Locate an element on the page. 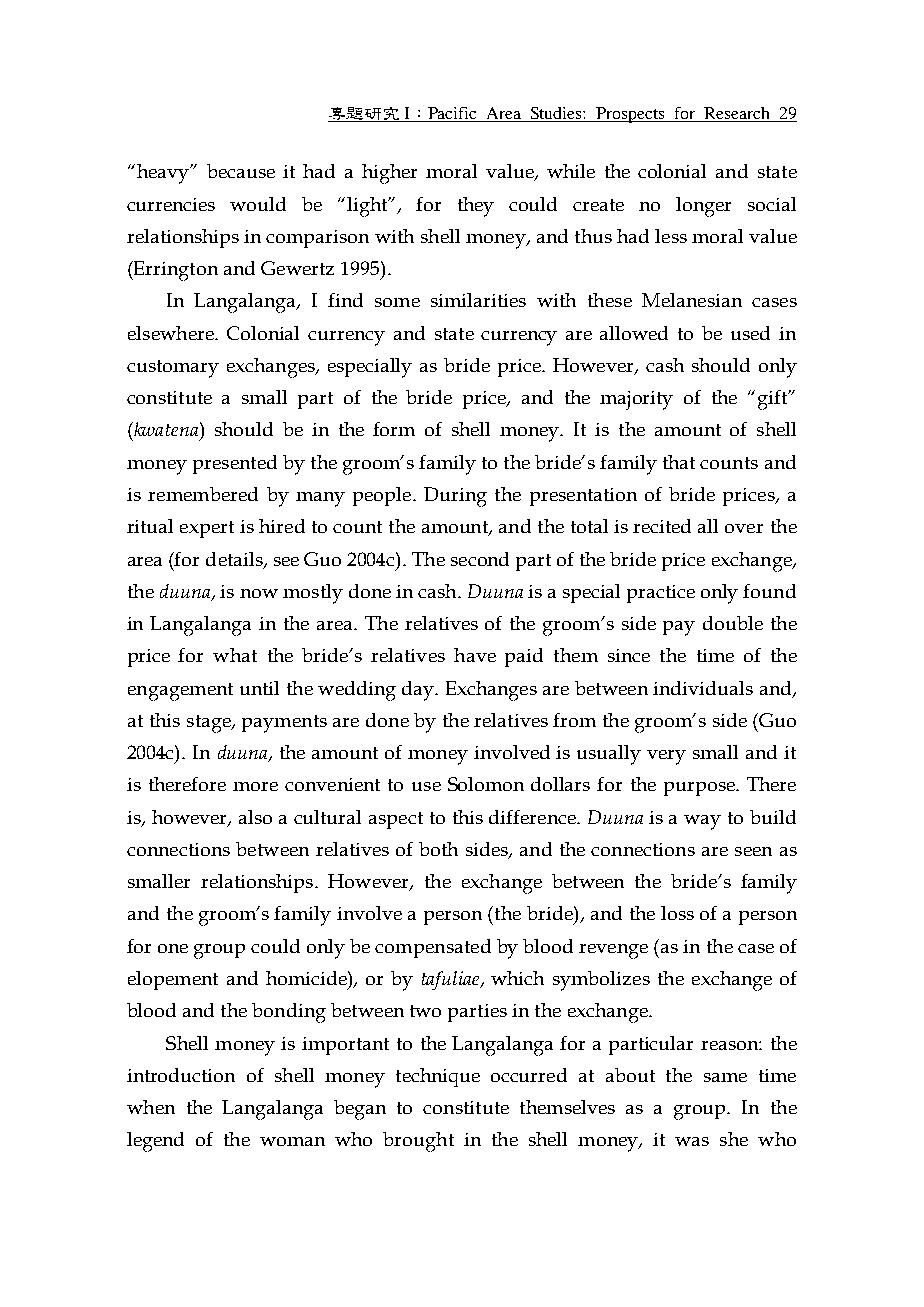 The height and width of the page is (1307, 924). Solomon is located at coordinates (486, 784).
